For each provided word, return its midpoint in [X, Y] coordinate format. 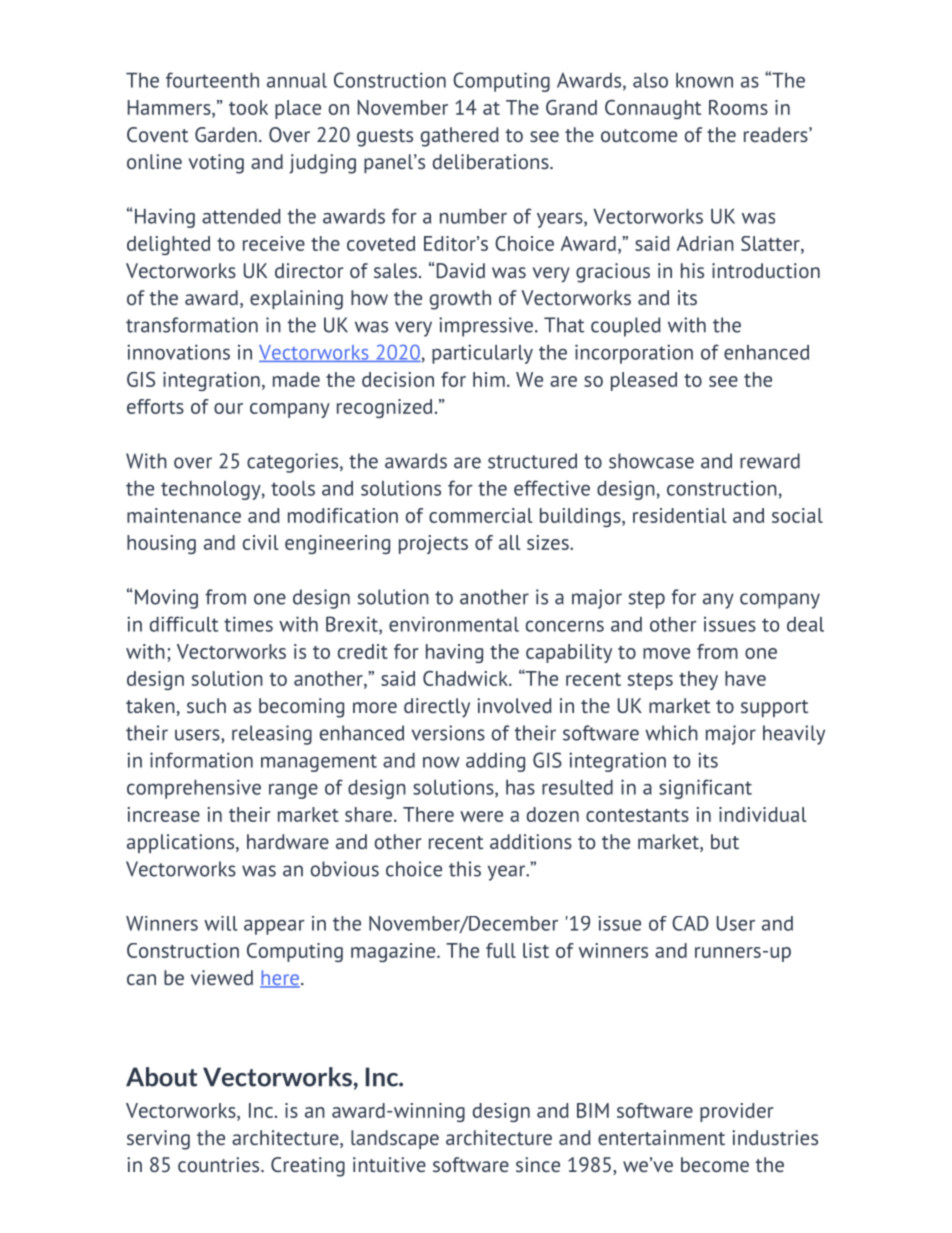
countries [220, 1164]
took [248, 107]
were [481, 816]
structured [532, 461]
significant [705, 789]
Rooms [738, 107]
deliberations [492, 161]
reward [770, 461]
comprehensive [194, 789]
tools [293, 488]
